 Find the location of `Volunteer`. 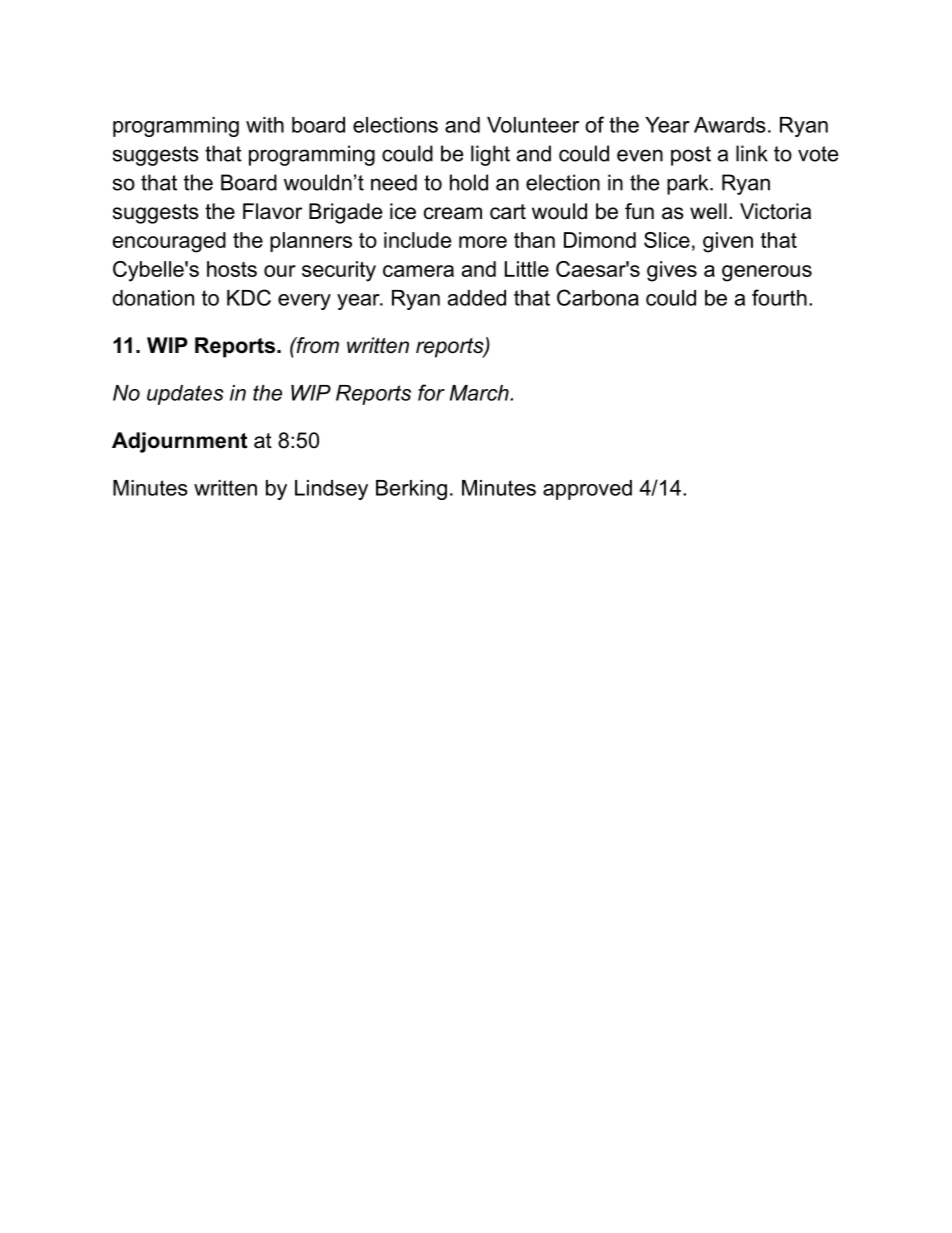

Volunteer is located at coordinates (533, 125).
